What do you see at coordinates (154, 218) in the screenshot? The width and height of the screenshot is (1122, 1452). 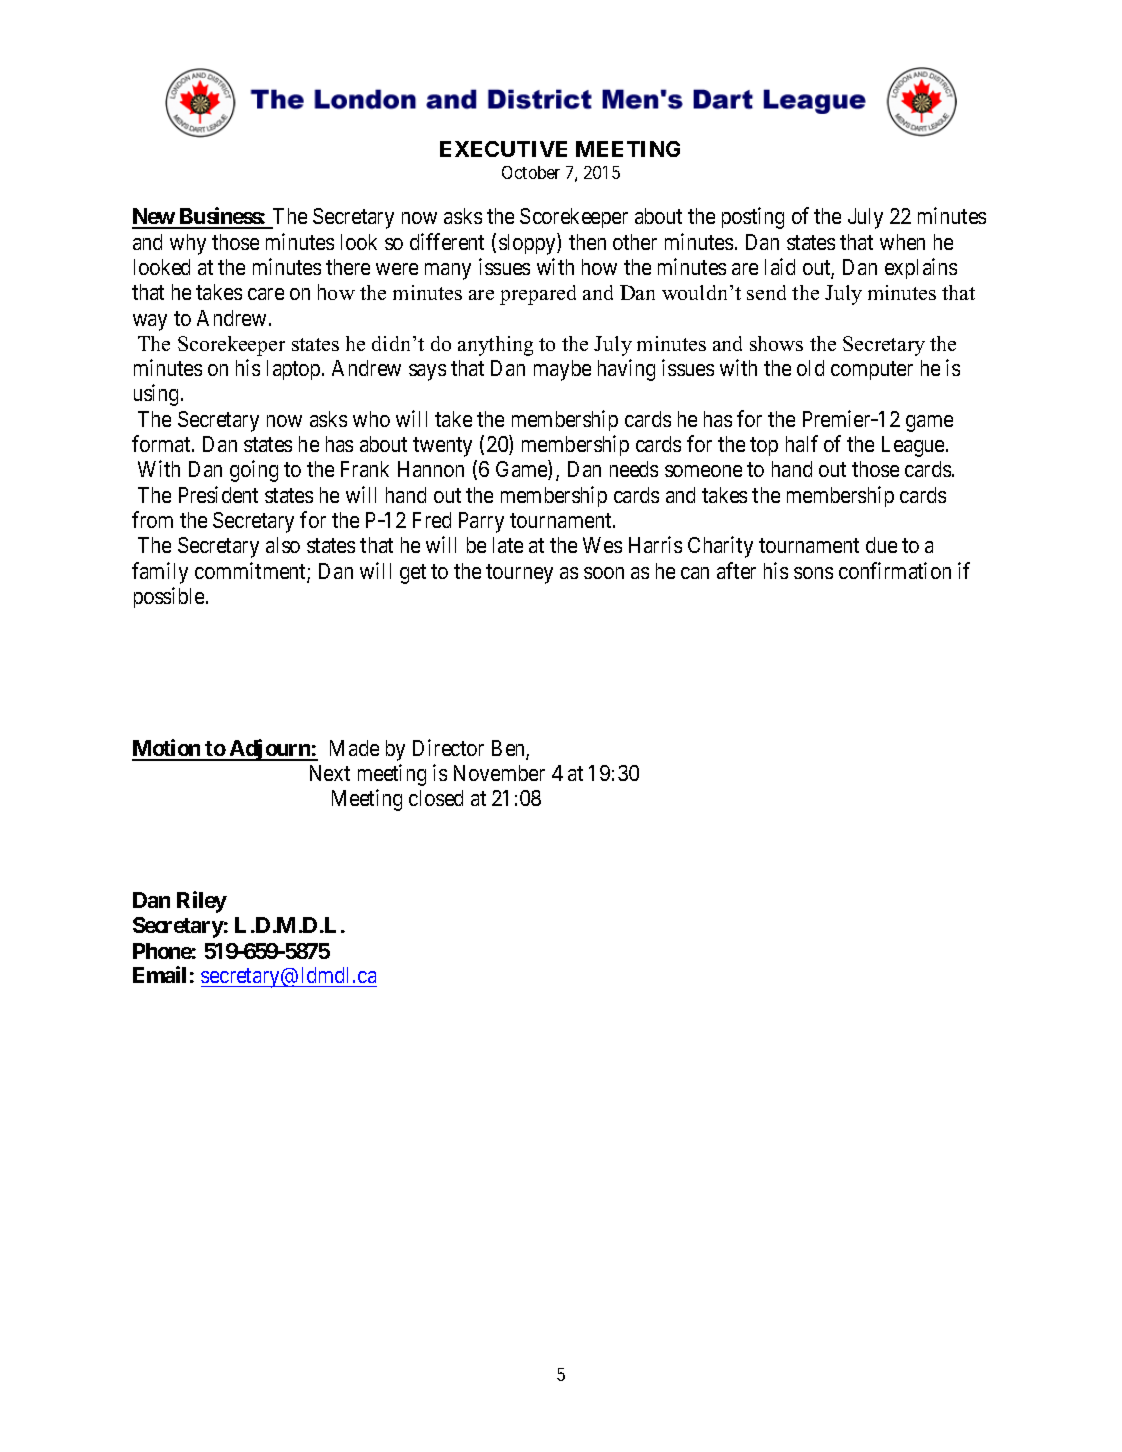 I see `New` at bounding box center [154, 218].
